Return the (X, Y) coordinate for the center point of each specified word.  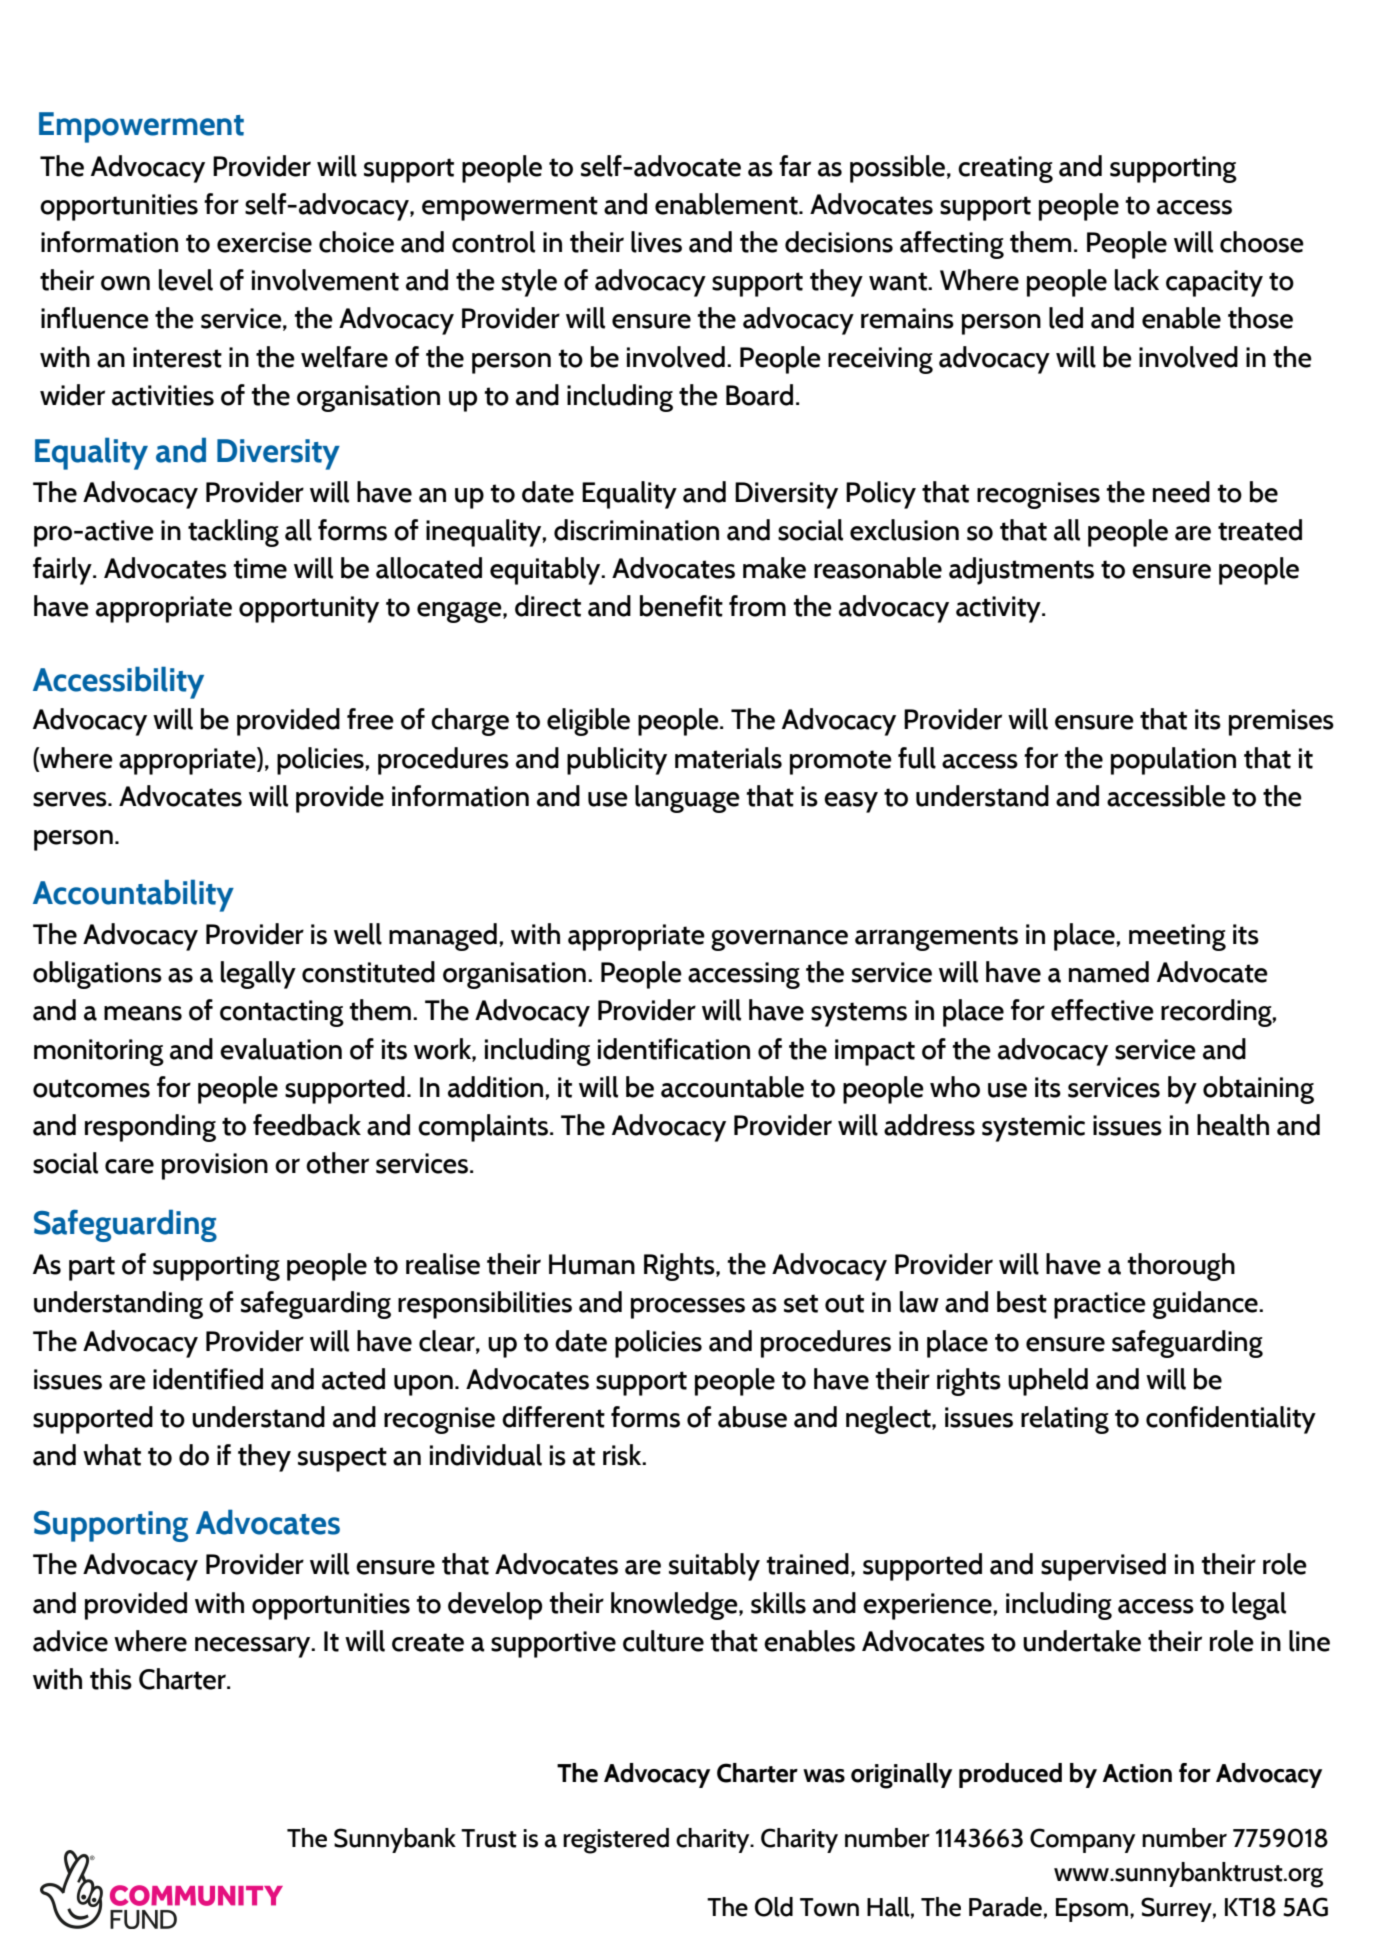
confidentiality (1231, 1420)
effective (1102, 1010)
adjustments (1021, 571)
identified (208, 1379)
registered (616, 1841)
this (111, 1679)
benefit (681, 606)
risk (623, 1455)
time (260, 568)
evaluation (281, 1049)
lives (656, 242)
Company (1082, 1840)
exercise (264, 242)
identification (674, 1049)
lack (1137, 280)
